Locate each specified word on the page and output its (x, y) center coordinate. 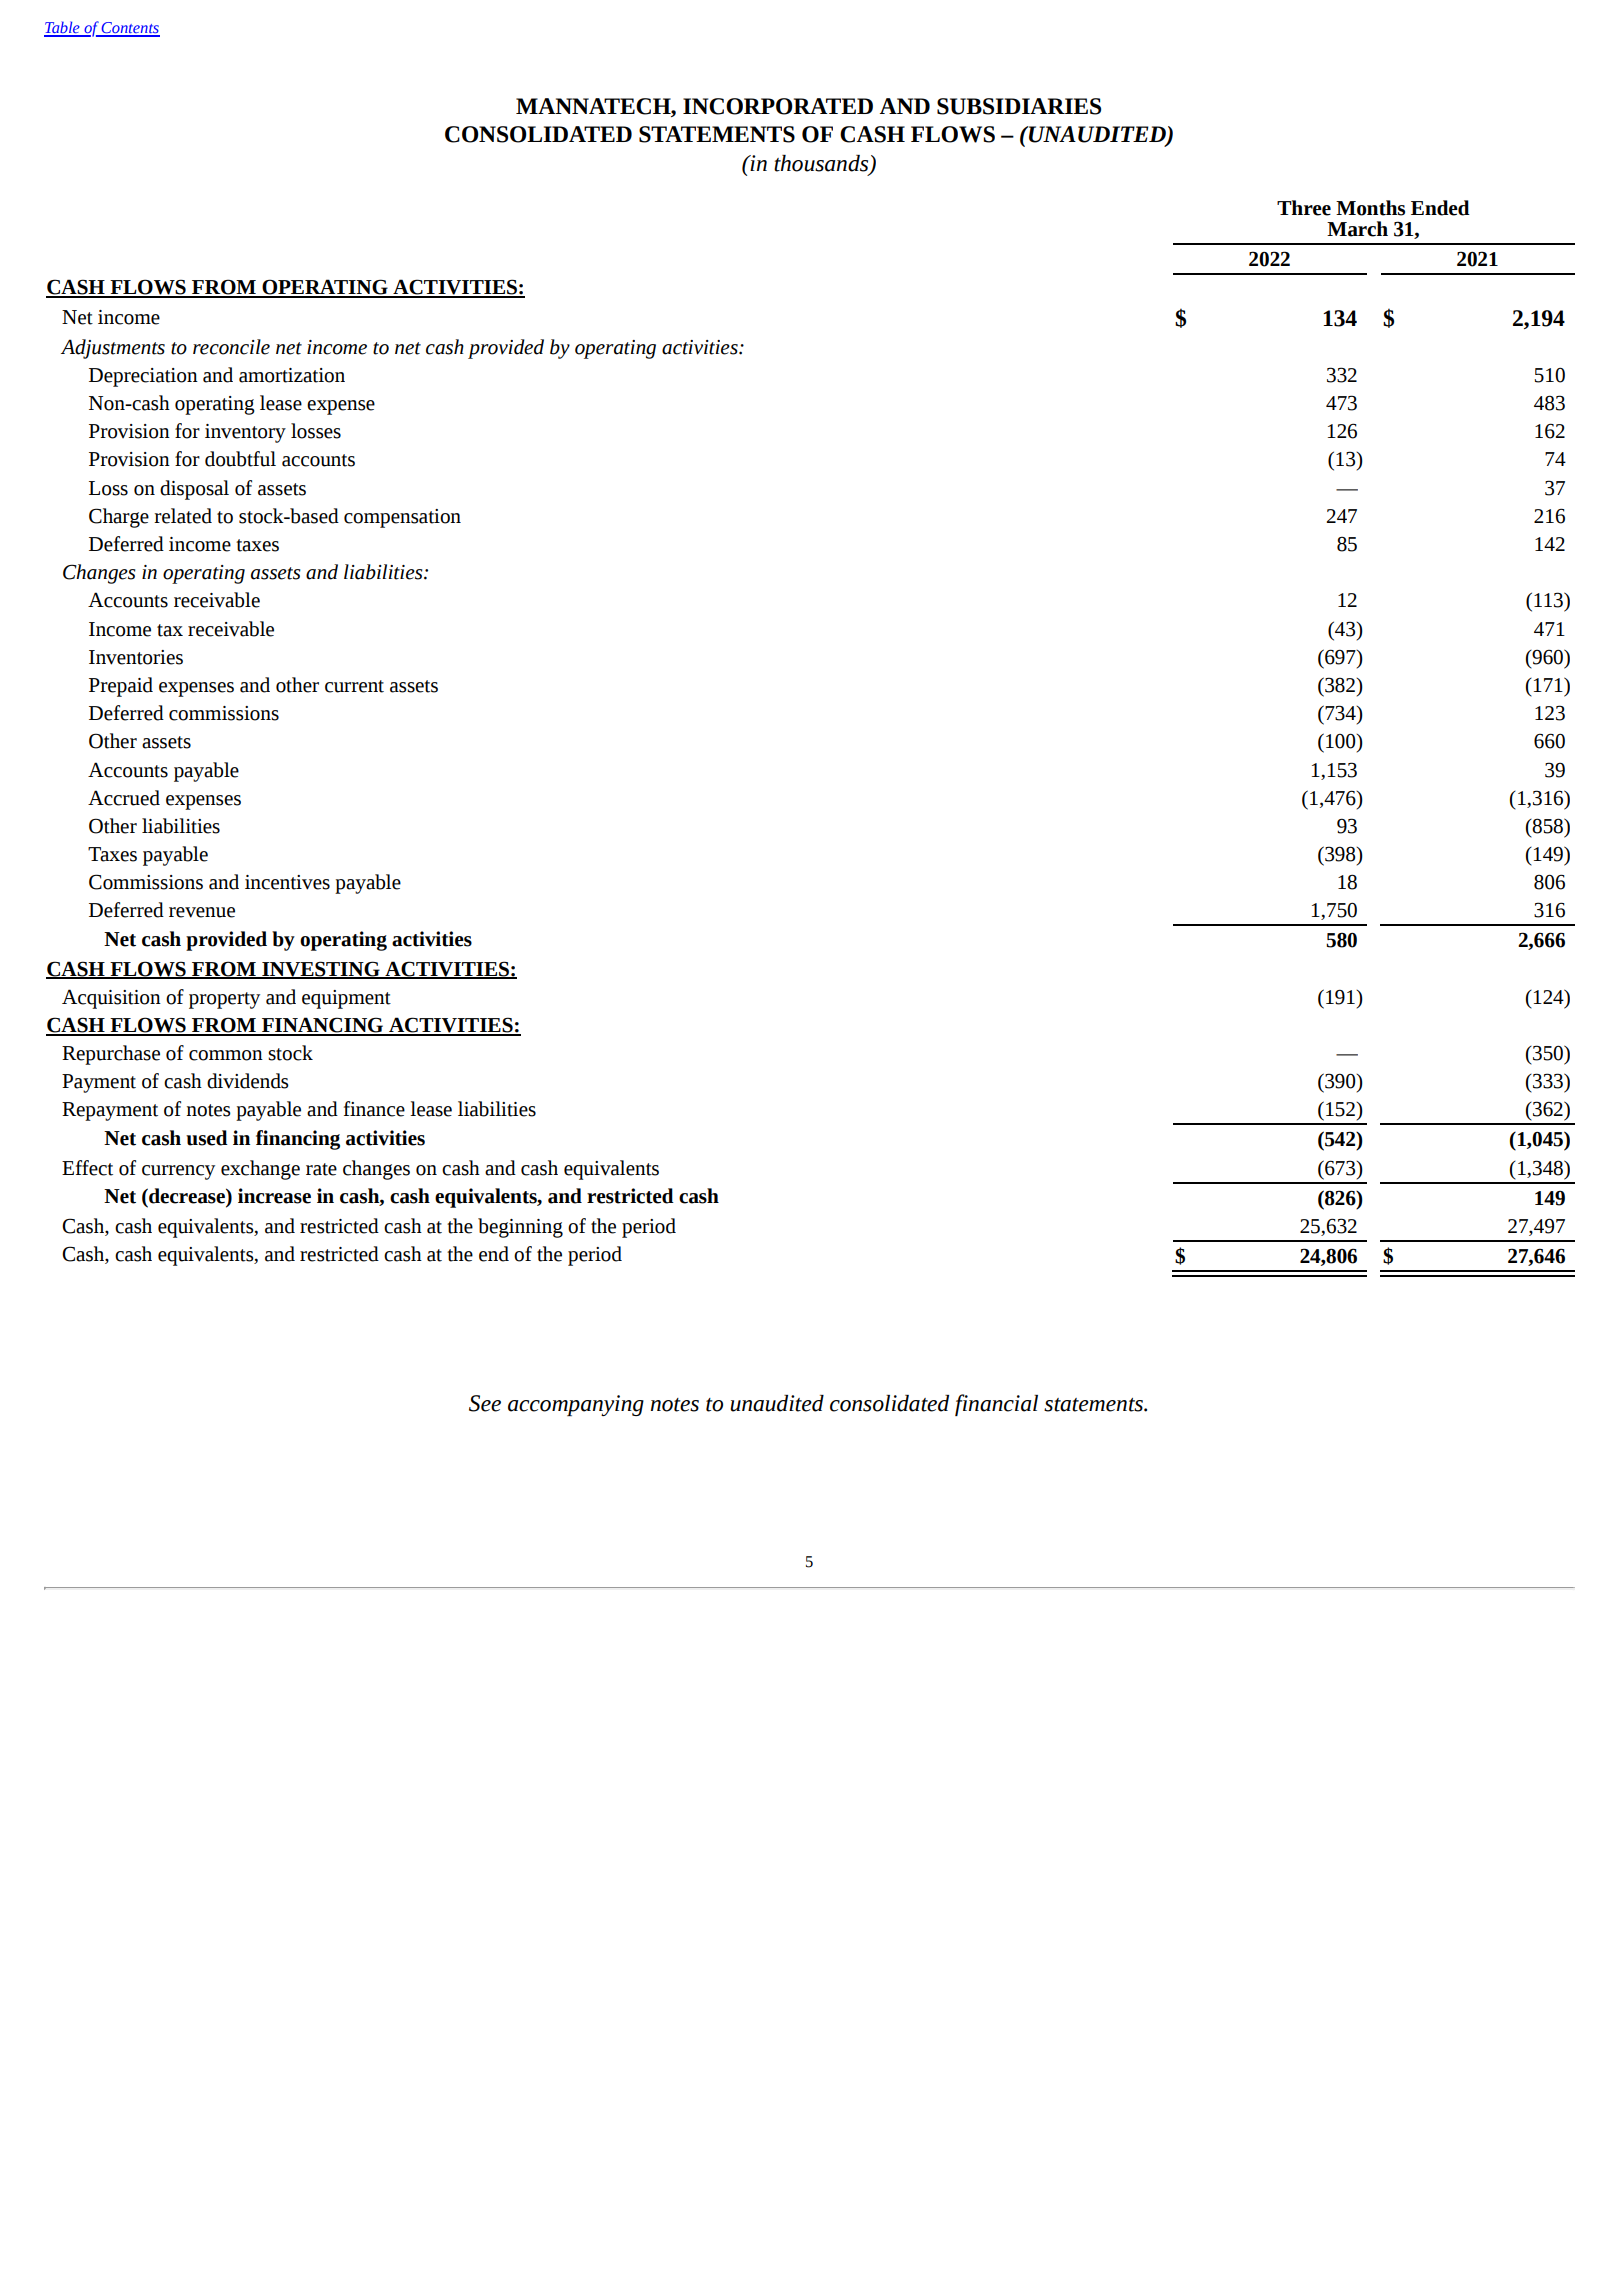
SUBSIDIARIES (1019, 106)
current (354, 686)
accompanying (576, 1405)
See (485, 1403)
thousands (822, 164)
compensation (402, 518)
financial (996, 1405)
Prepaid (121, 687)
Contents (130, 29)
